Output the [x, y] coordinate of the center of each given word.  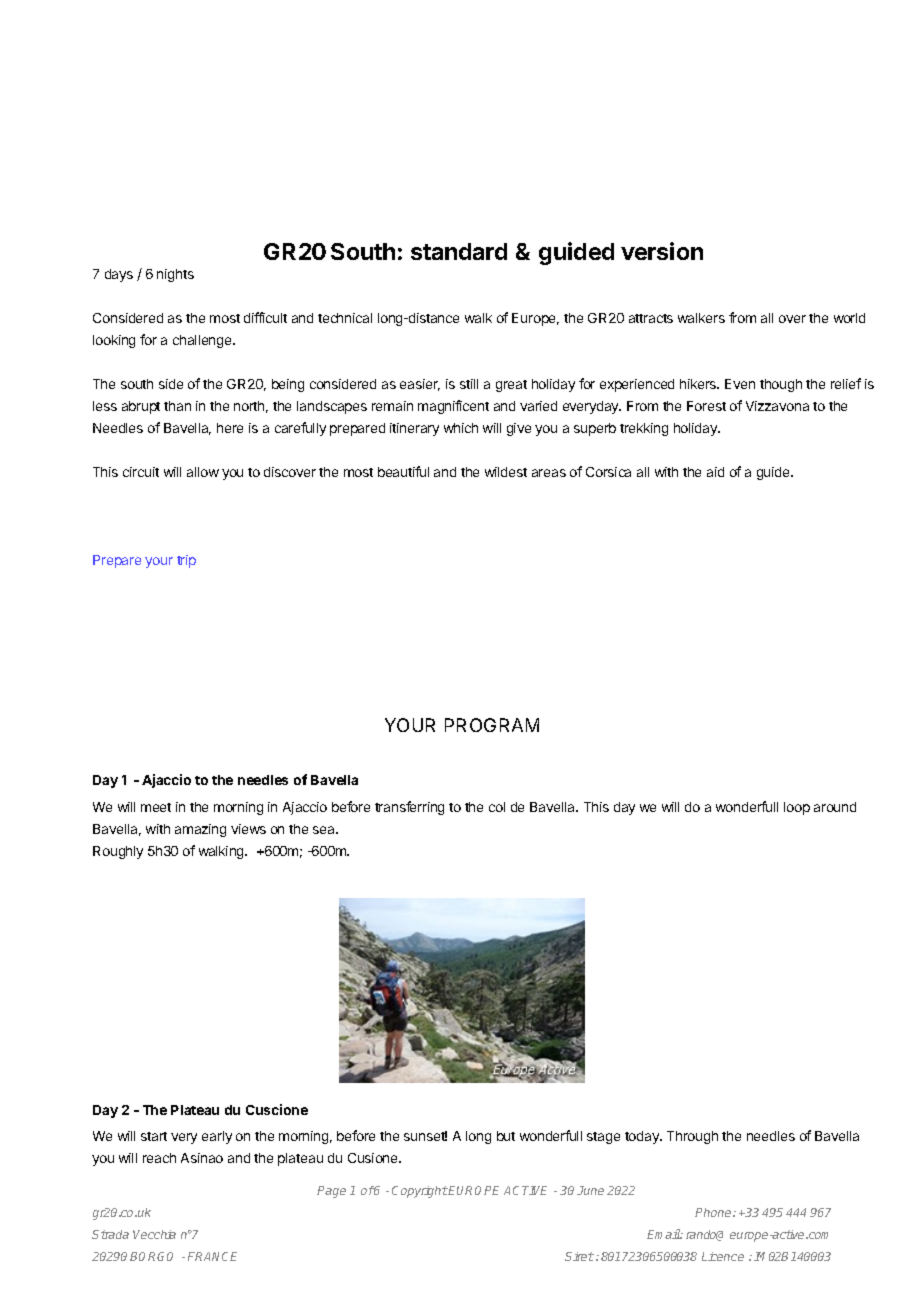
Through [692, 1137]
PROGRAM [492, 725]
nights [175, 275]
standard [459, 251]
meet [156, 807]
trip [186, 561]
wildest [506, 472]
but [506, 1136]
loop [797, 808]
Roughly [118, 852]
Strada [110, 1234]
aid [715, 472]
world [849, 318]
